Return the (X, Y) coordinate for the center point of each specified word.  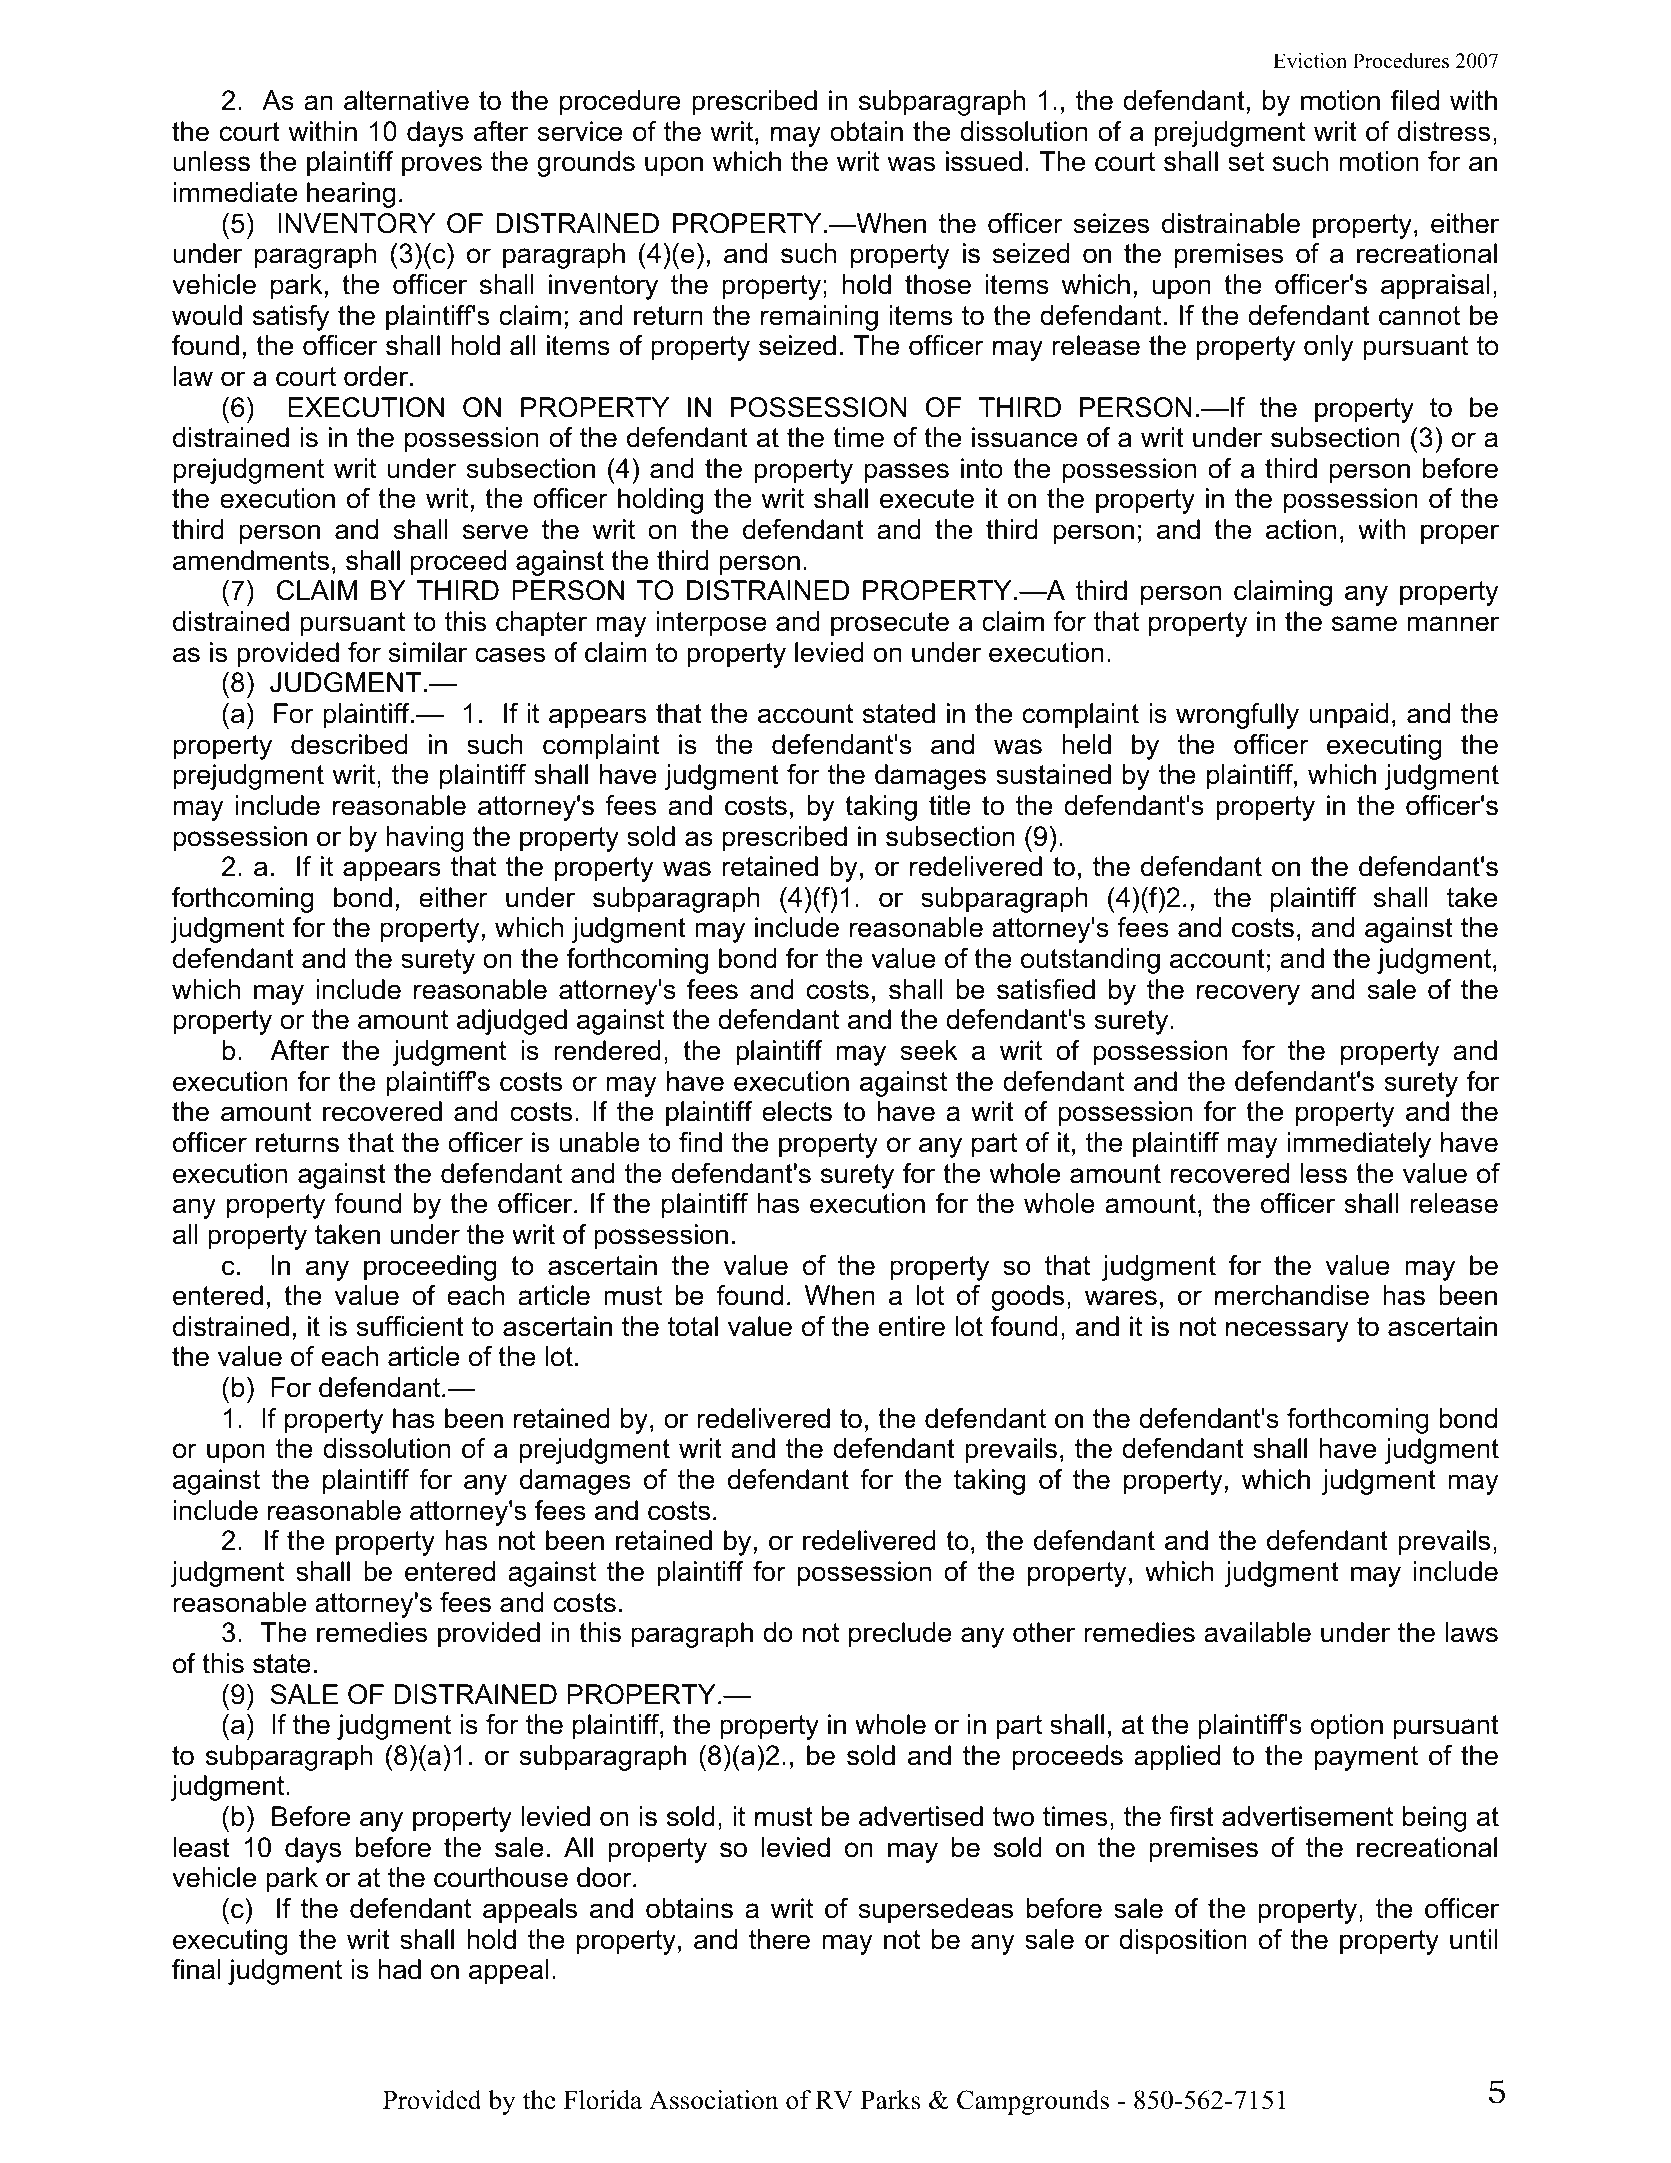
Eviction (1310, 61)
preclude (900, 1635)
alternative (406, 100)
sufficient (410, 1326)
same (1364, 624)
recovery (1248, 994)
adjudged (512, 1022)
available (1257, 1632)
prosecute (890, 624)
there (779, 1939)
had (400, 1969)
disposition (1183, 1942)
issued (984, 161)
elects (797, 1111)
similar (427, 652)
